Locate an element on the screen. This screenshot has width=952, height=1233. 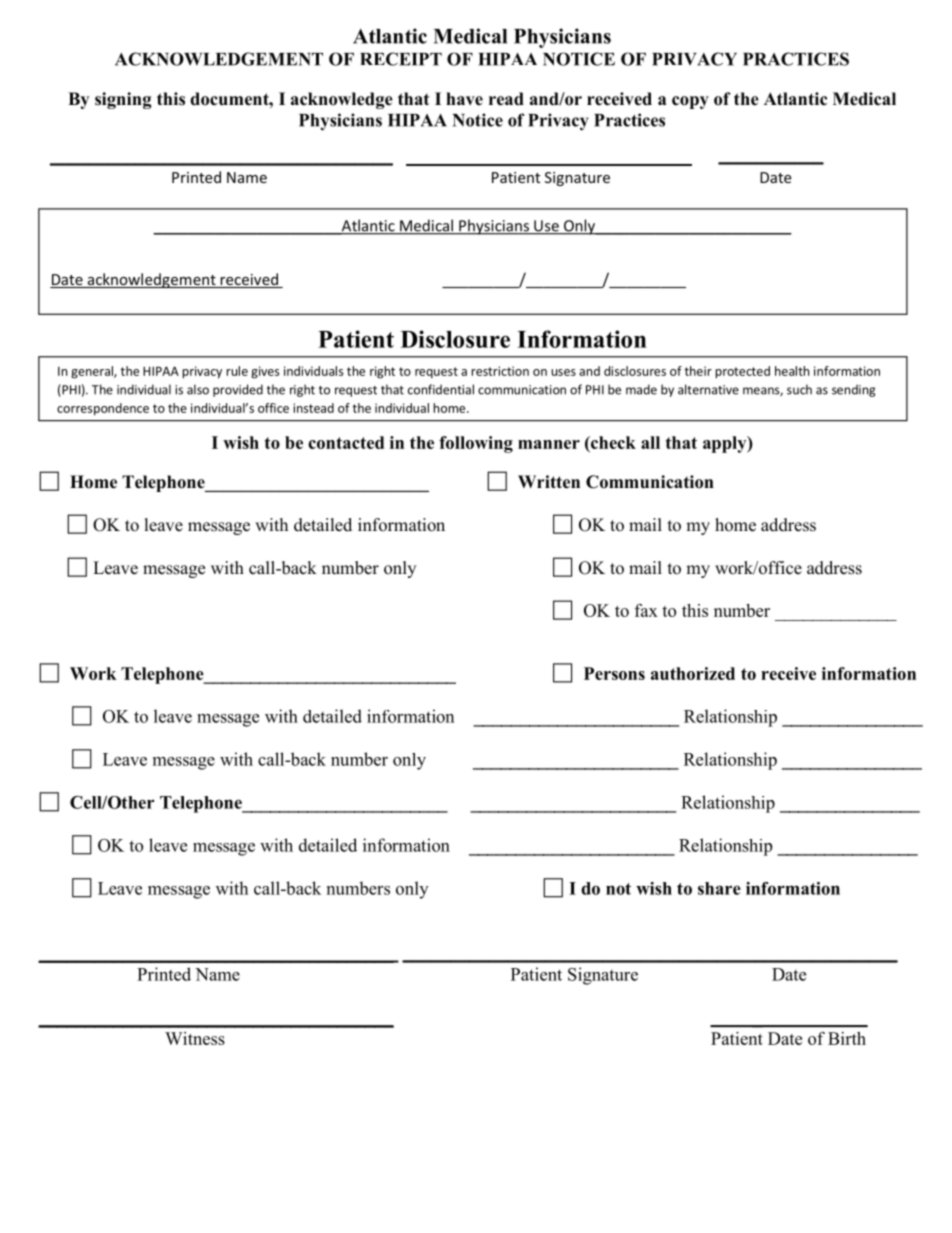
also is located at coordinates (198, 389).
